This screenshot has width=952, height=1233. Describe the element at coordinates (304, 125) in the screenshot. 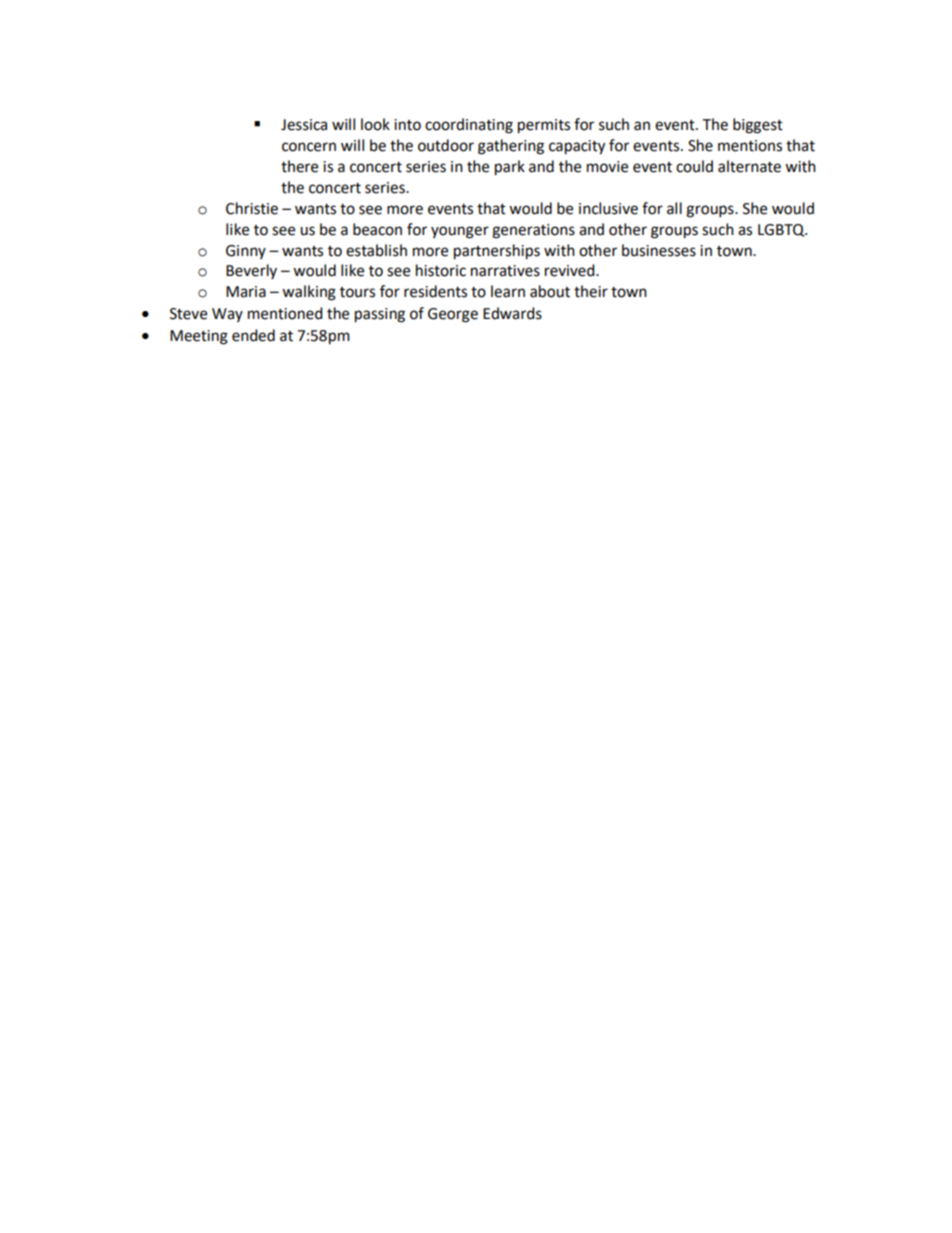

I see `Jessica` at that location.
